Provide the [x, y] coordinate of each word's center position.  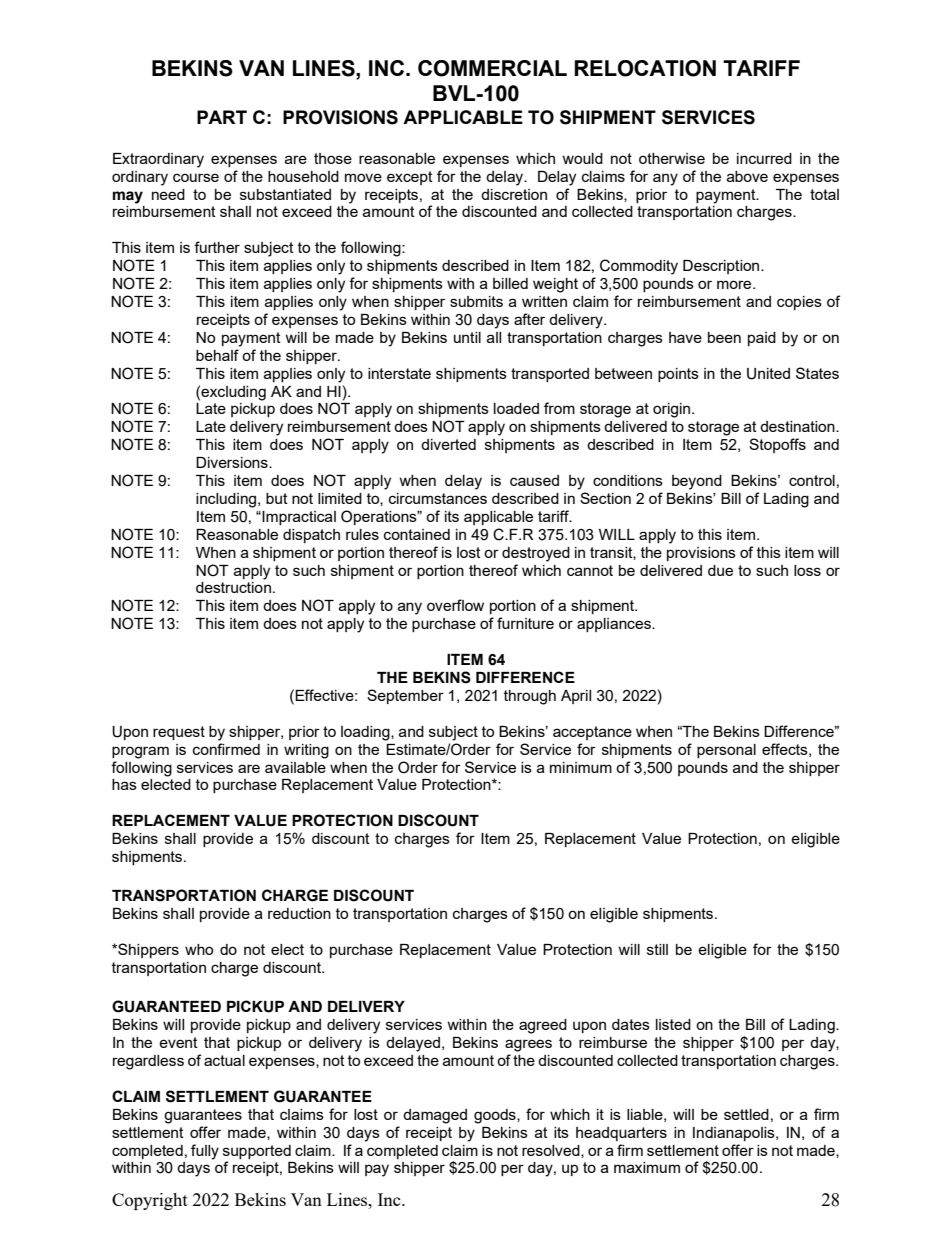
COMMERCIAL [492, 68]
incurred [764, 158]
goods [496, 1116]
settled [746, 1114]
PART [222, 117]
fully [205, 1152]
